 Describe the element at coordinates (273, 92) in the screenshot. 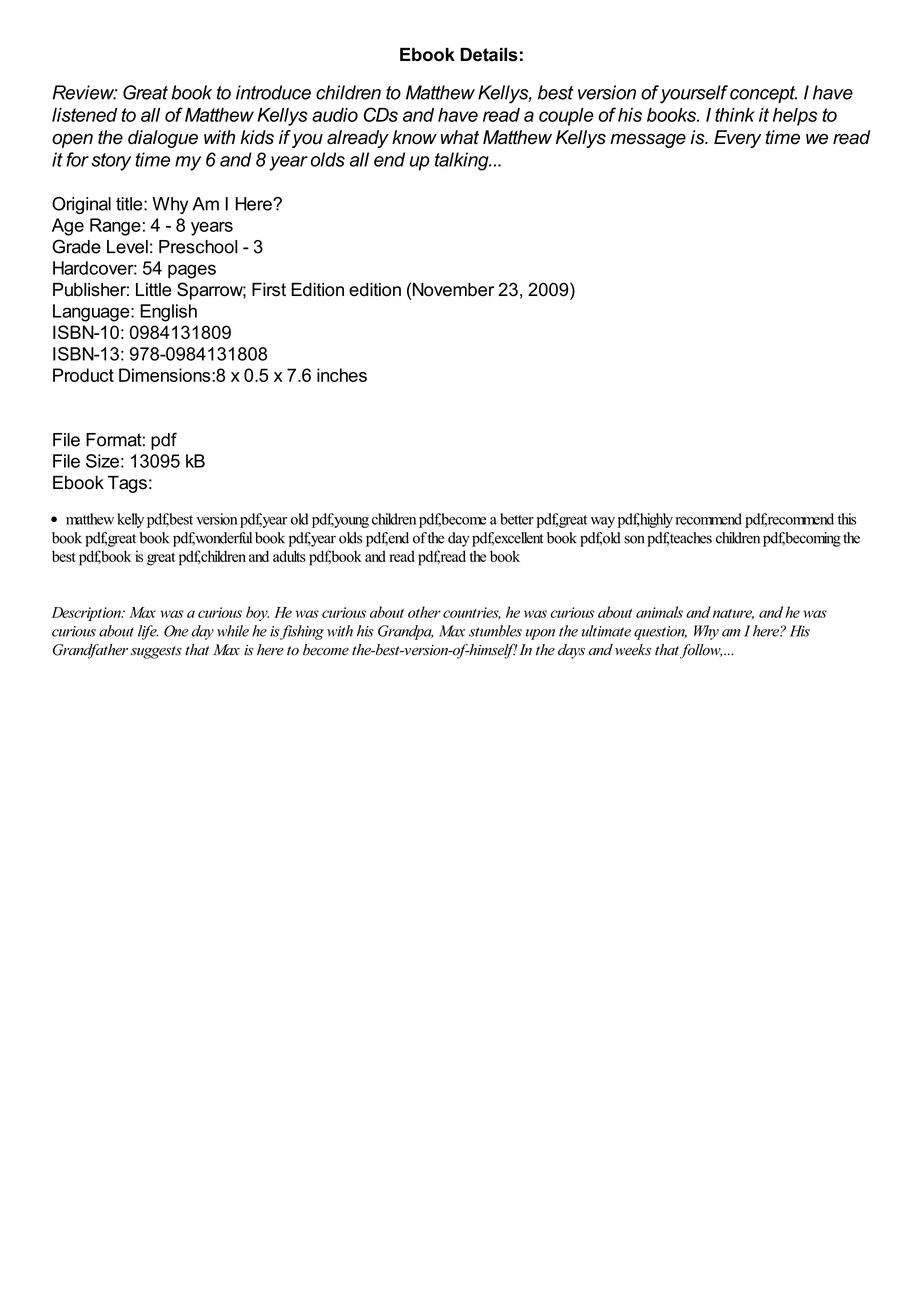

I see `introduce` at that location.
